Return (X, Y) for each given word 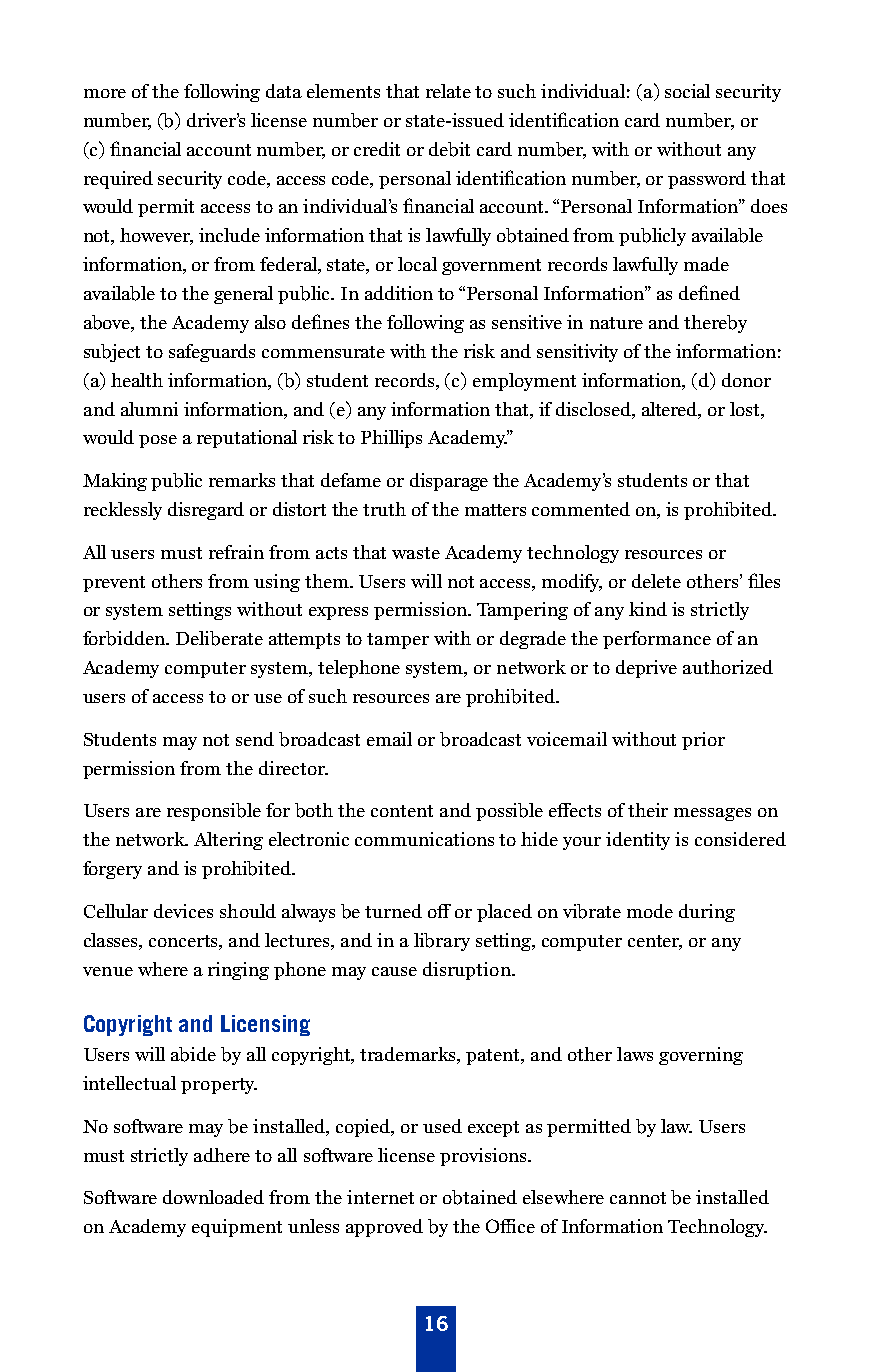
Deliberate (219, 638)
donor (746, 380)
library (442, 942)
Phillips (391, 439)
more (105, 93)
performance (657, 640)
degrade (533, 640)
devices (183, 911)
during (707, 913)
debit (449, 149)
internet (380, 1197)
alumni (149, 409)
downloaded (213, 1197)
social (687, 91)
